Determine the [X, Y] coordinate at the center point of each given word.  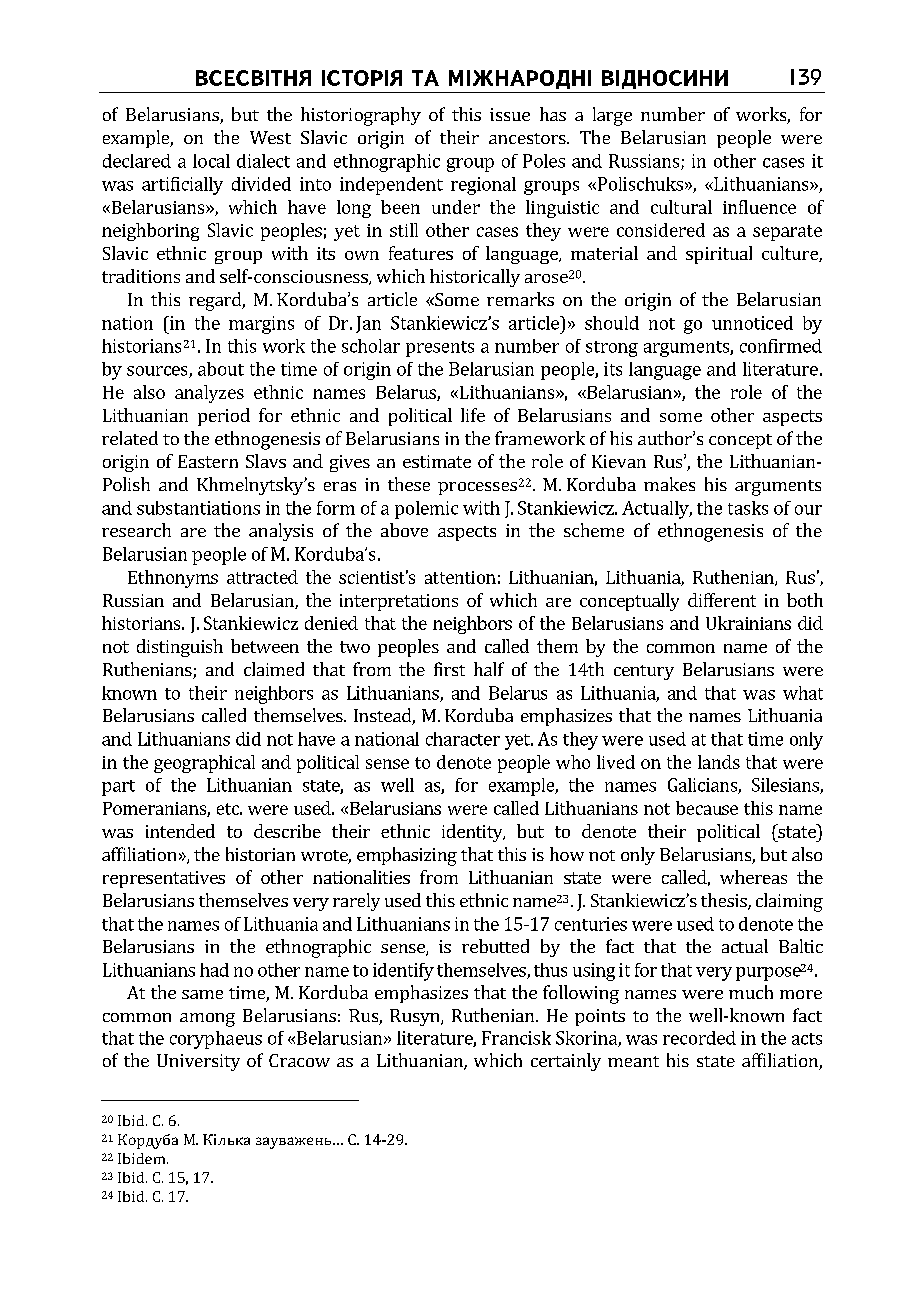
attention [460, 577]
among [207, 1020]
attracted [262, 577]
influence [759, 207]
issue [510, 114]
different [722, 600]
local [211, 161]
